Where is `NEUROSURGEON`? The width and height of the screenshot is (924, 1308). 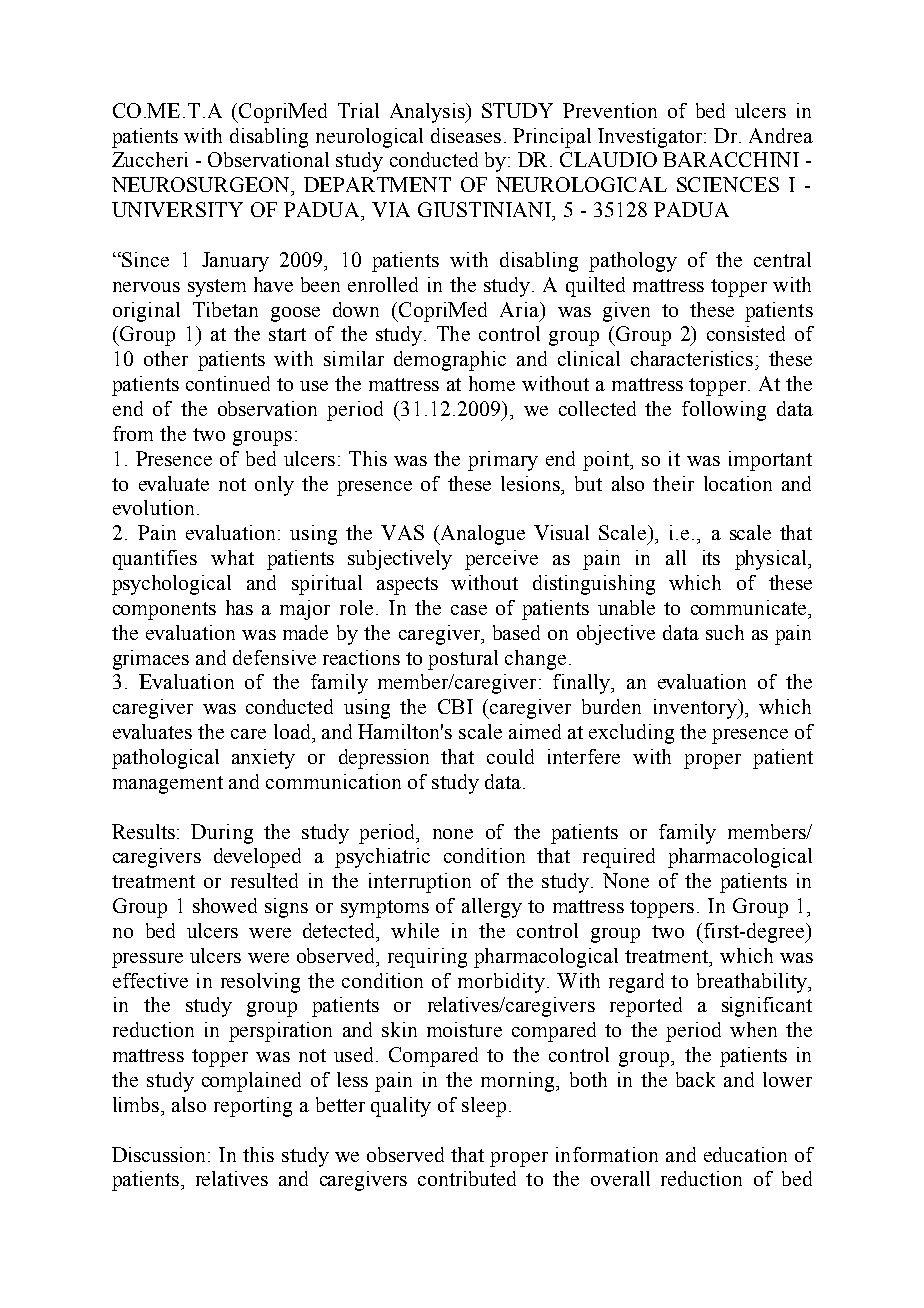
NEUROSURGEON is located at coordinates (202, 184).
